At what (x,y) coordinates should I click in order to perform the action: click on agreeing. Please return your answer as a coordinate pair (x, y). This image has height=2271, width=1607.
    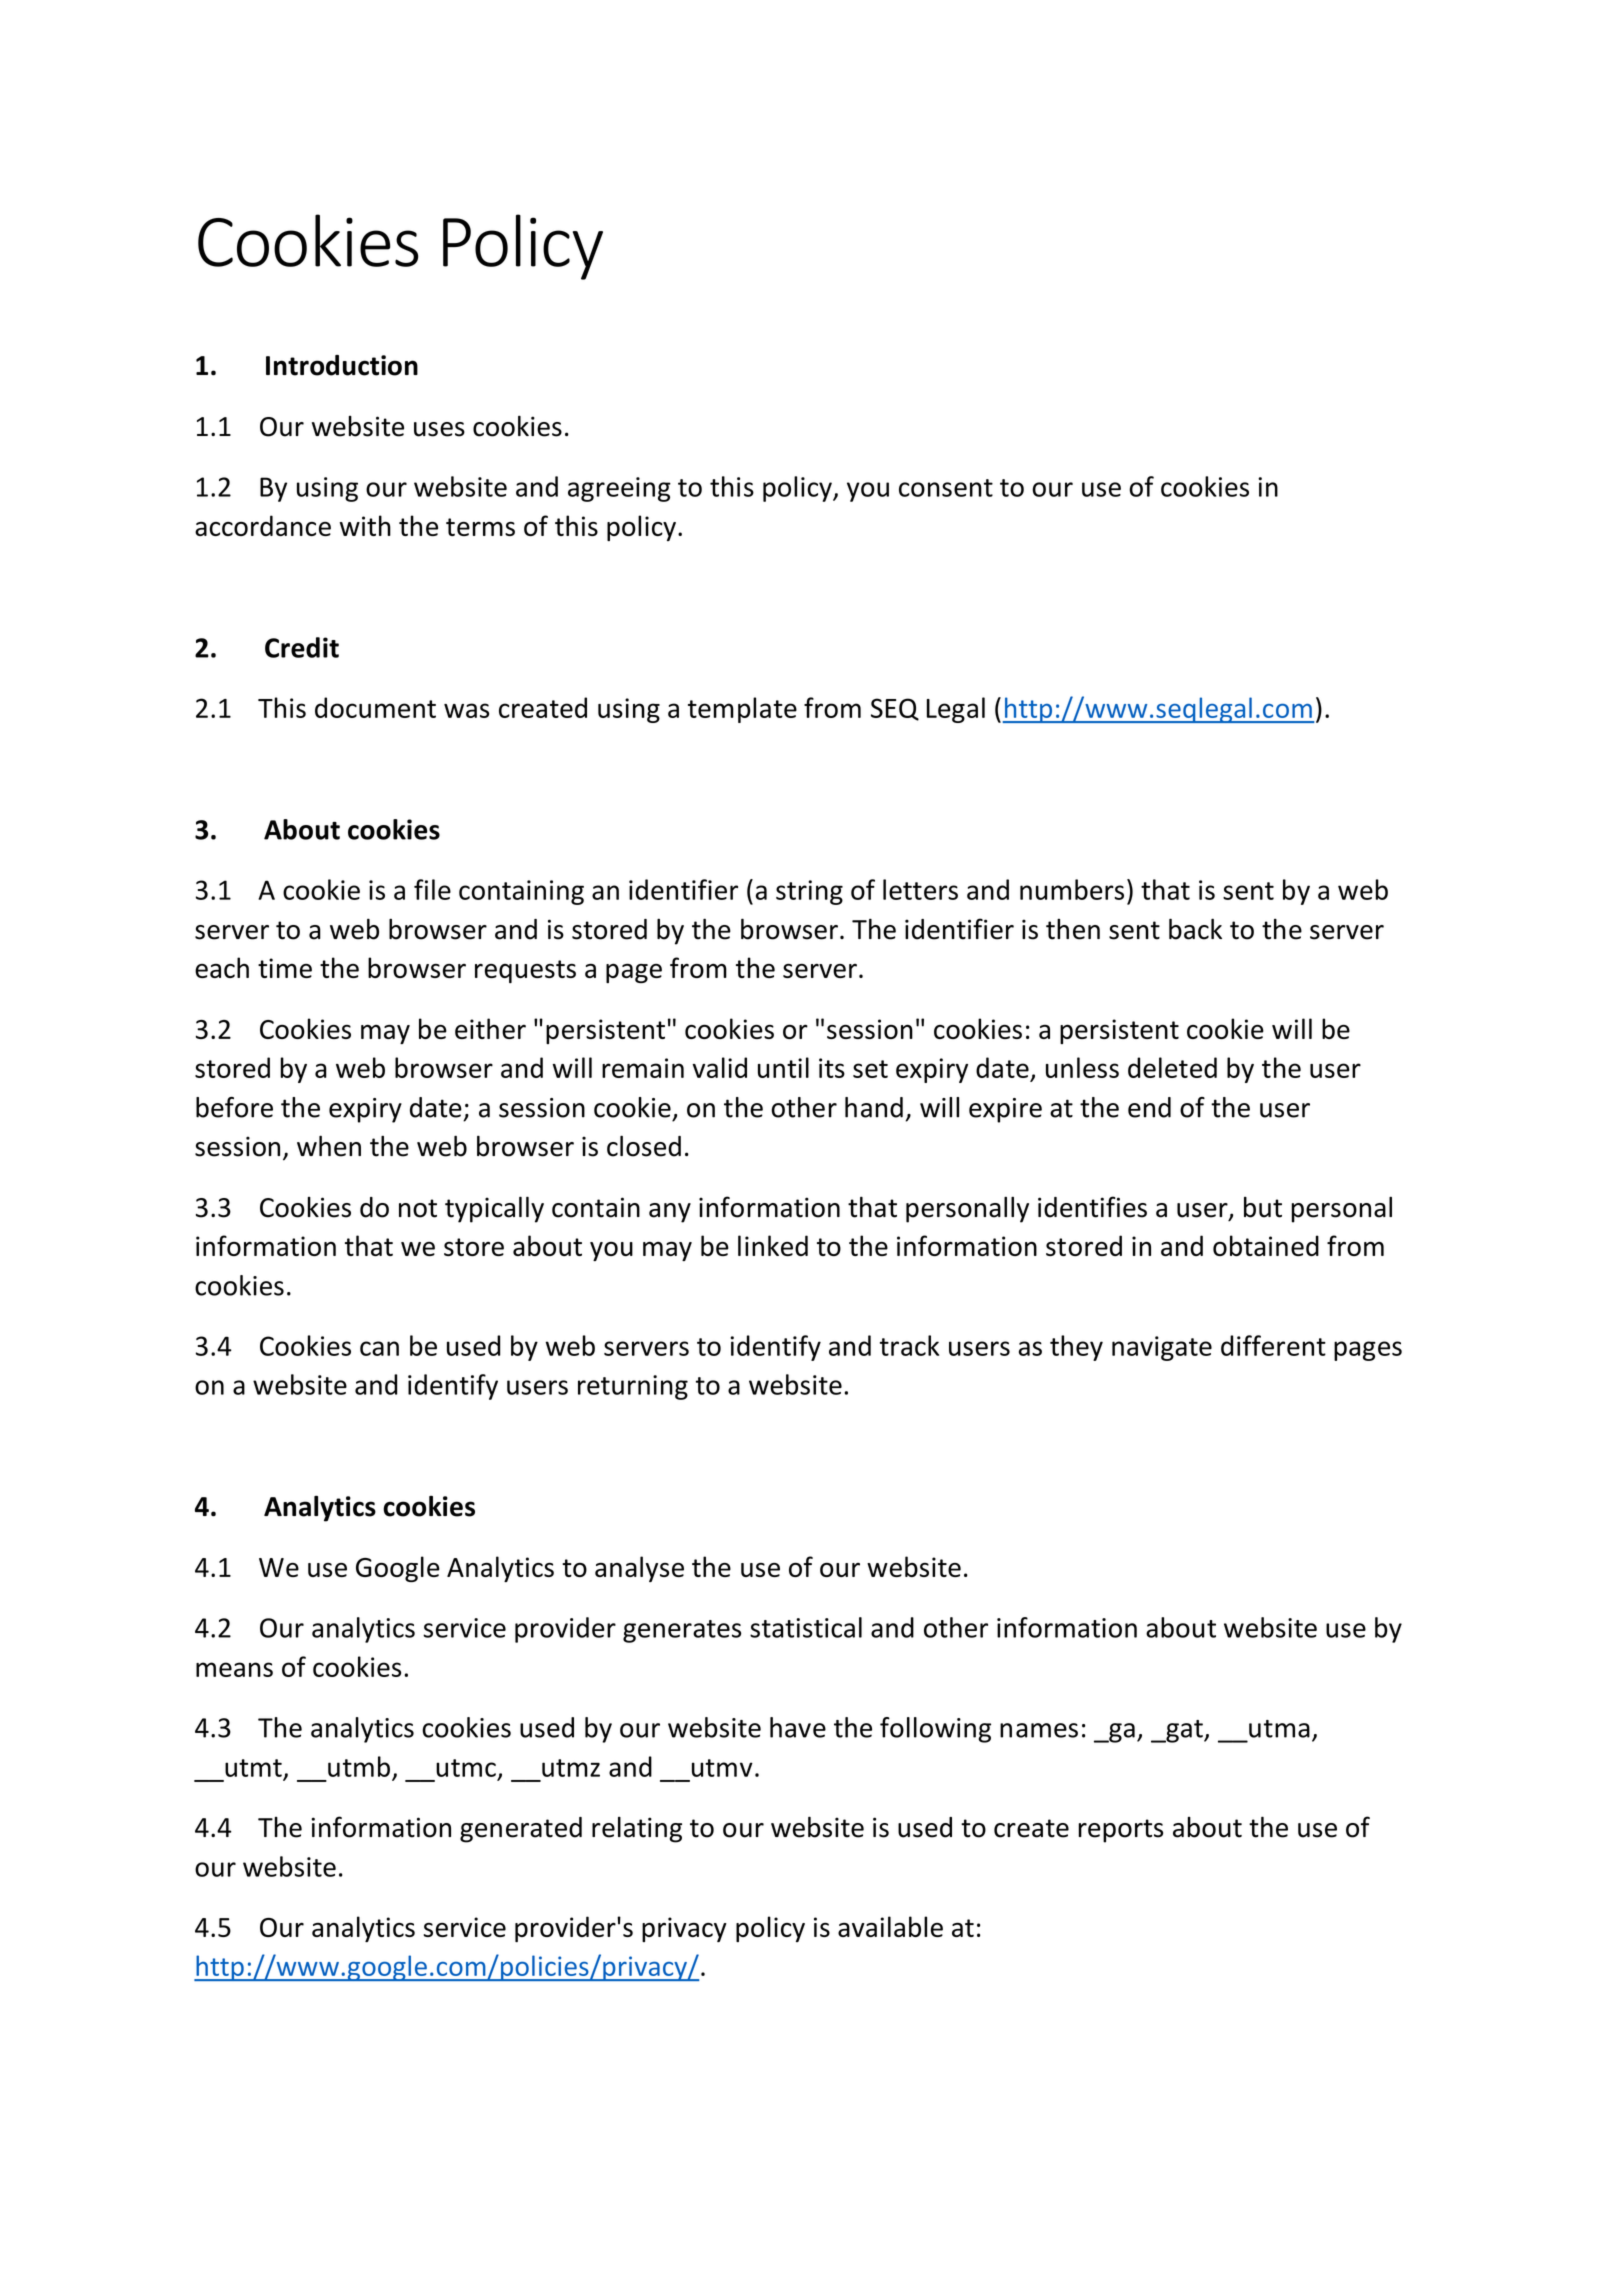
    Looking at the image, I should click on (619, 489).
